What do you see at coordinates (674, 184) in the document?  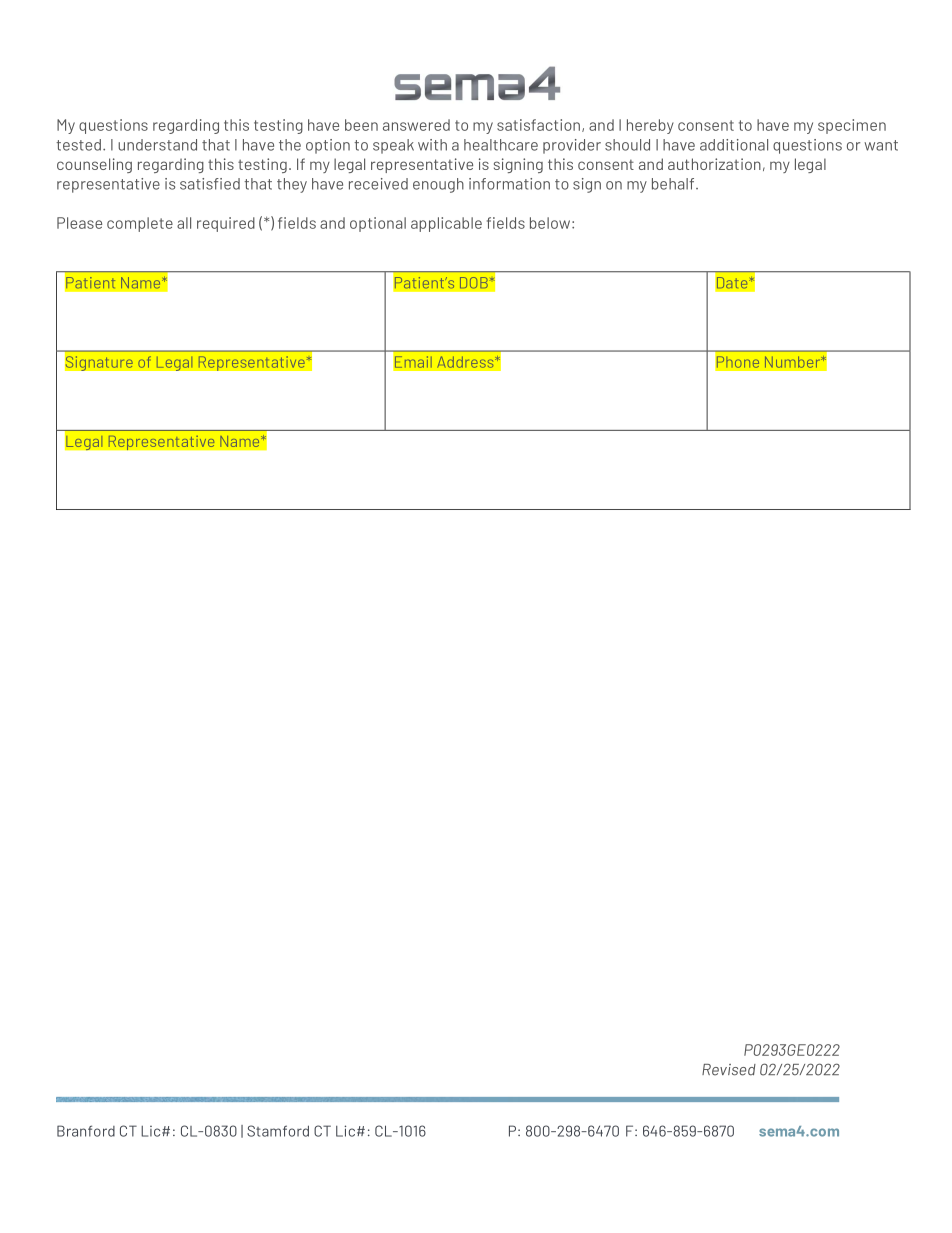 I see `behalf` at bounding box center [674, 184].
